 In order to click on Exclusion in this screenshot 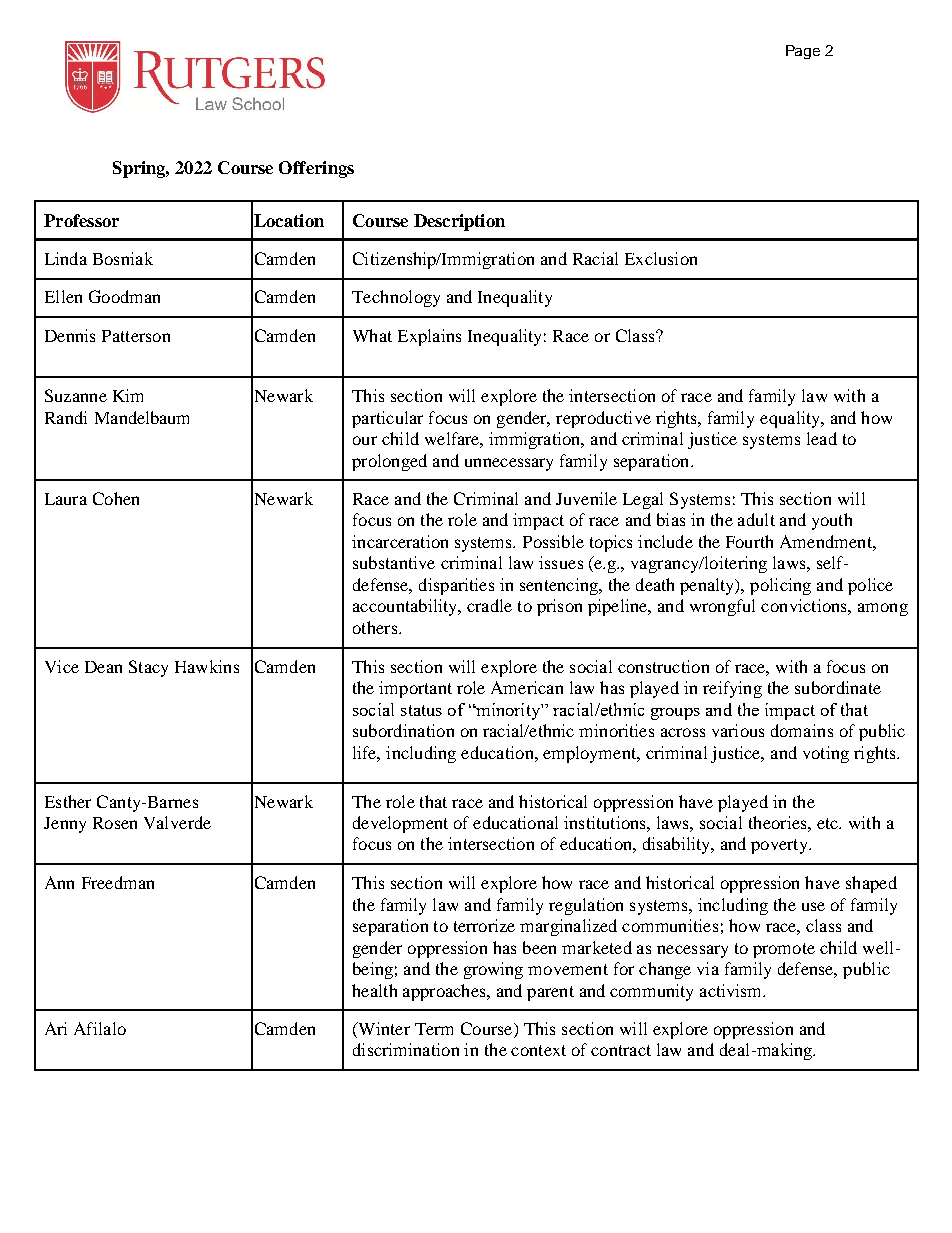, I will do `click(661, 258)`.
